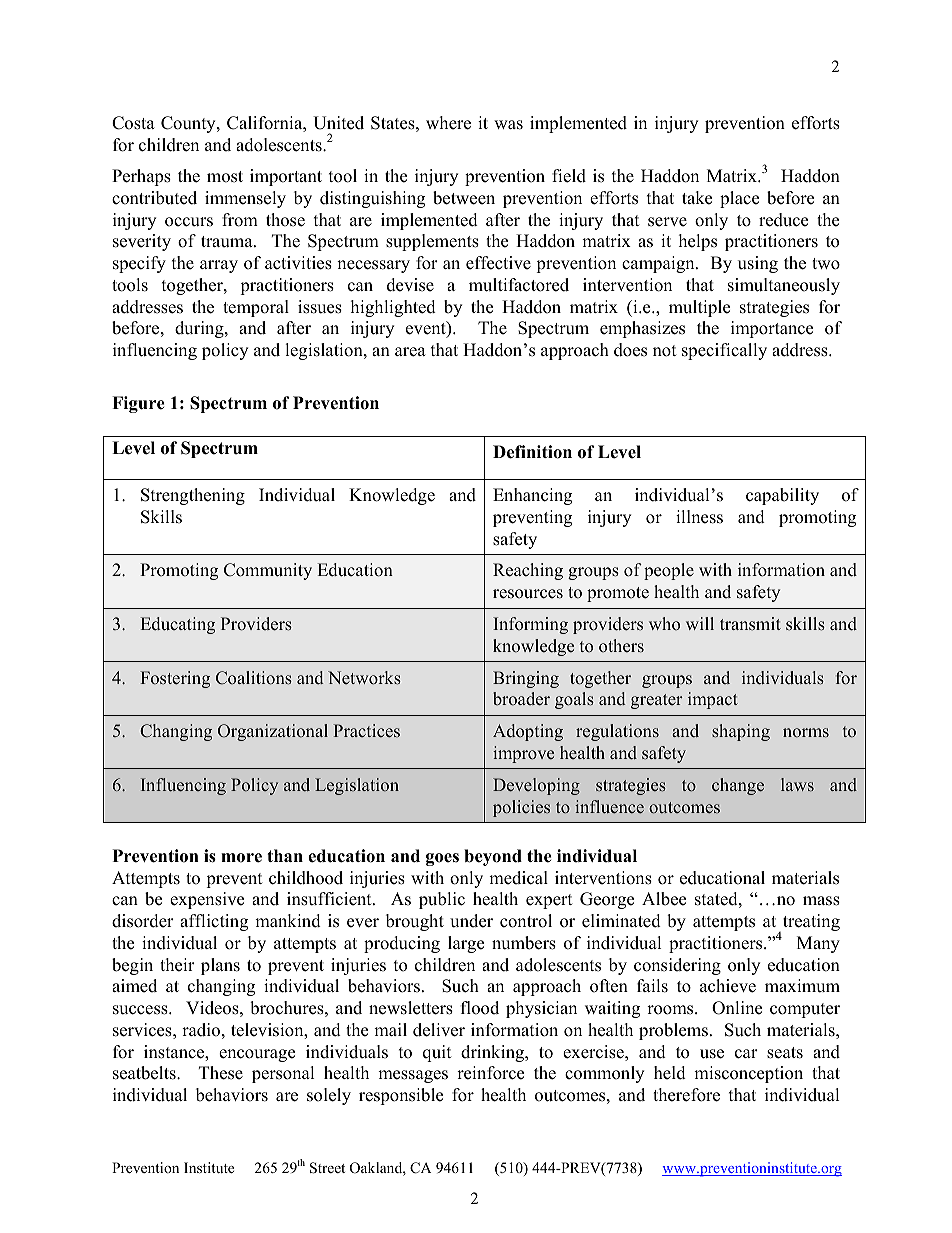 The height and width of the screenshot is (1233, 952). I want to click on more, so click(241, 858).
